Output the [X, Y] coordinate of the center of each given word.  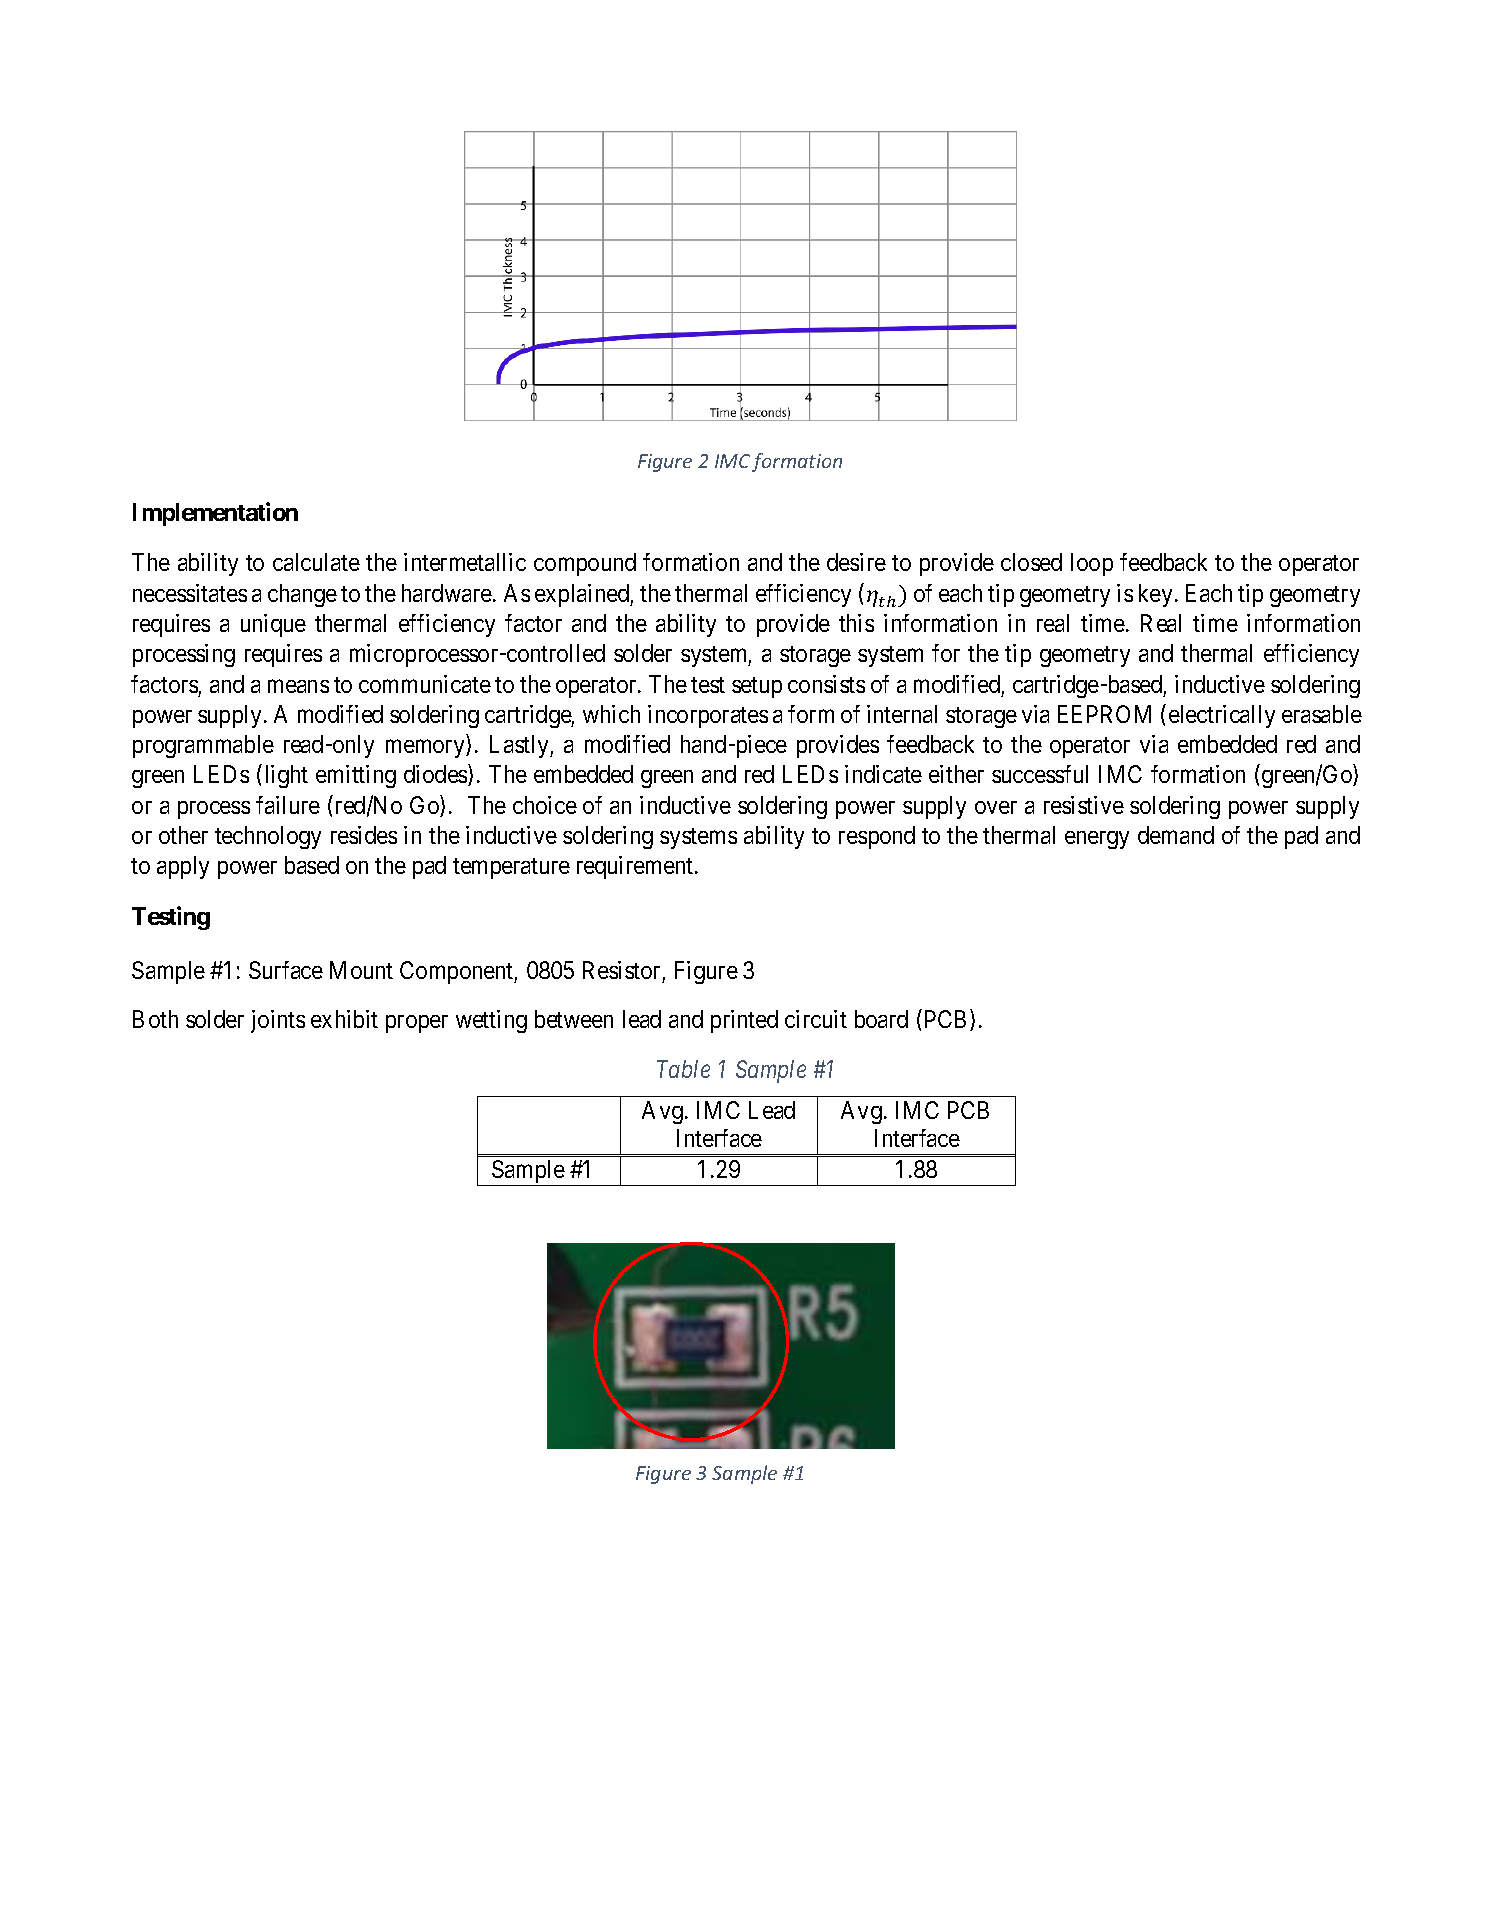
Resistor [621, 970]
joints [278, 1021]
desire [856, 562]
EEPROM [1104, 714]
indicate [883, 774]
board [881, 1019]
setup [757, 687]
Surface [286, 970]
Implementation [215, 514]
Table [683, 1069]
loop [1092, 564]
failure [288, 805]
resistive [1084, 805]
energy [1097, 840]
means [298, 686]
